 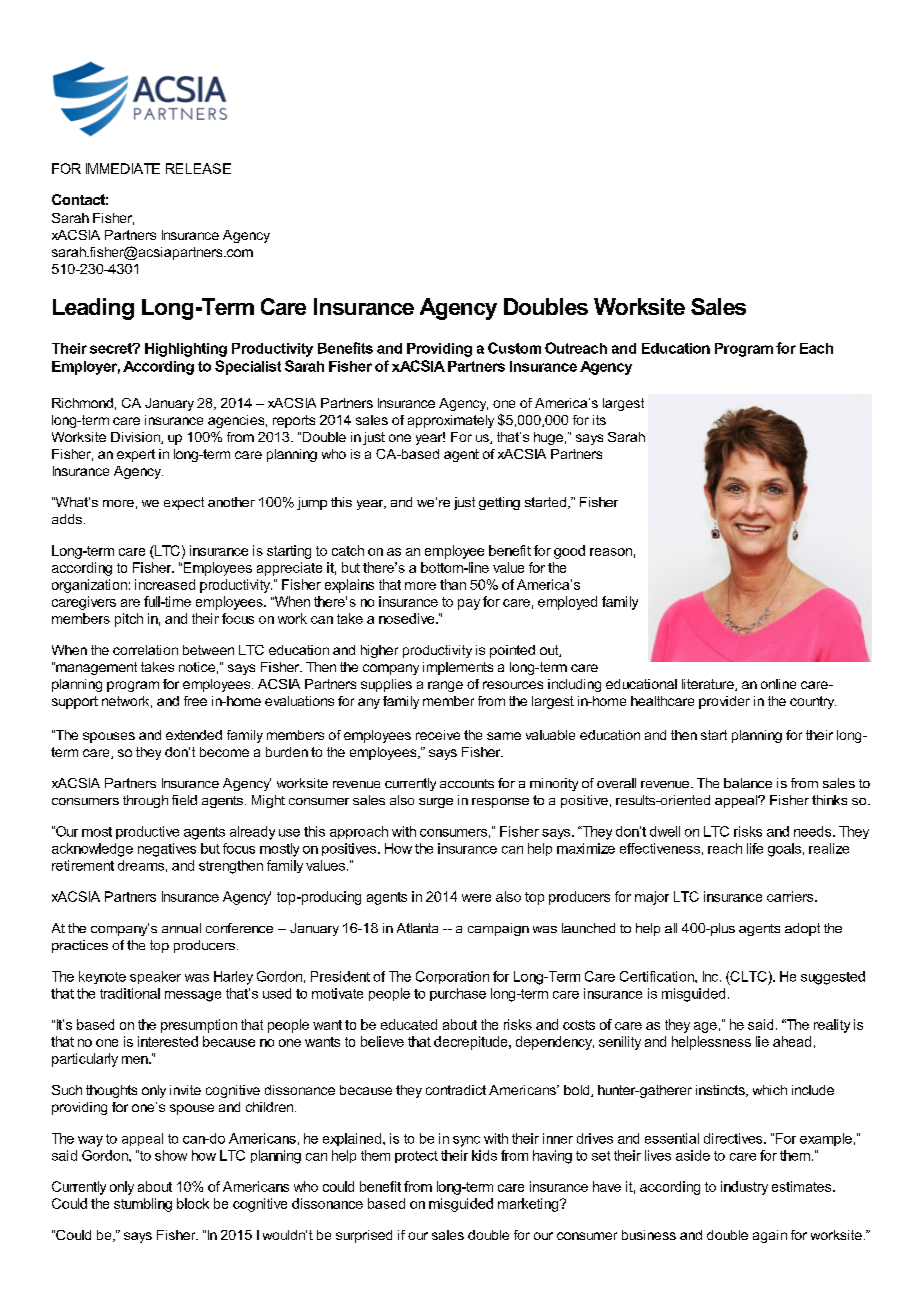 What do you see at coordinates (548, 438) in the page?
I see `huge` at bounding box center [548, 438].
